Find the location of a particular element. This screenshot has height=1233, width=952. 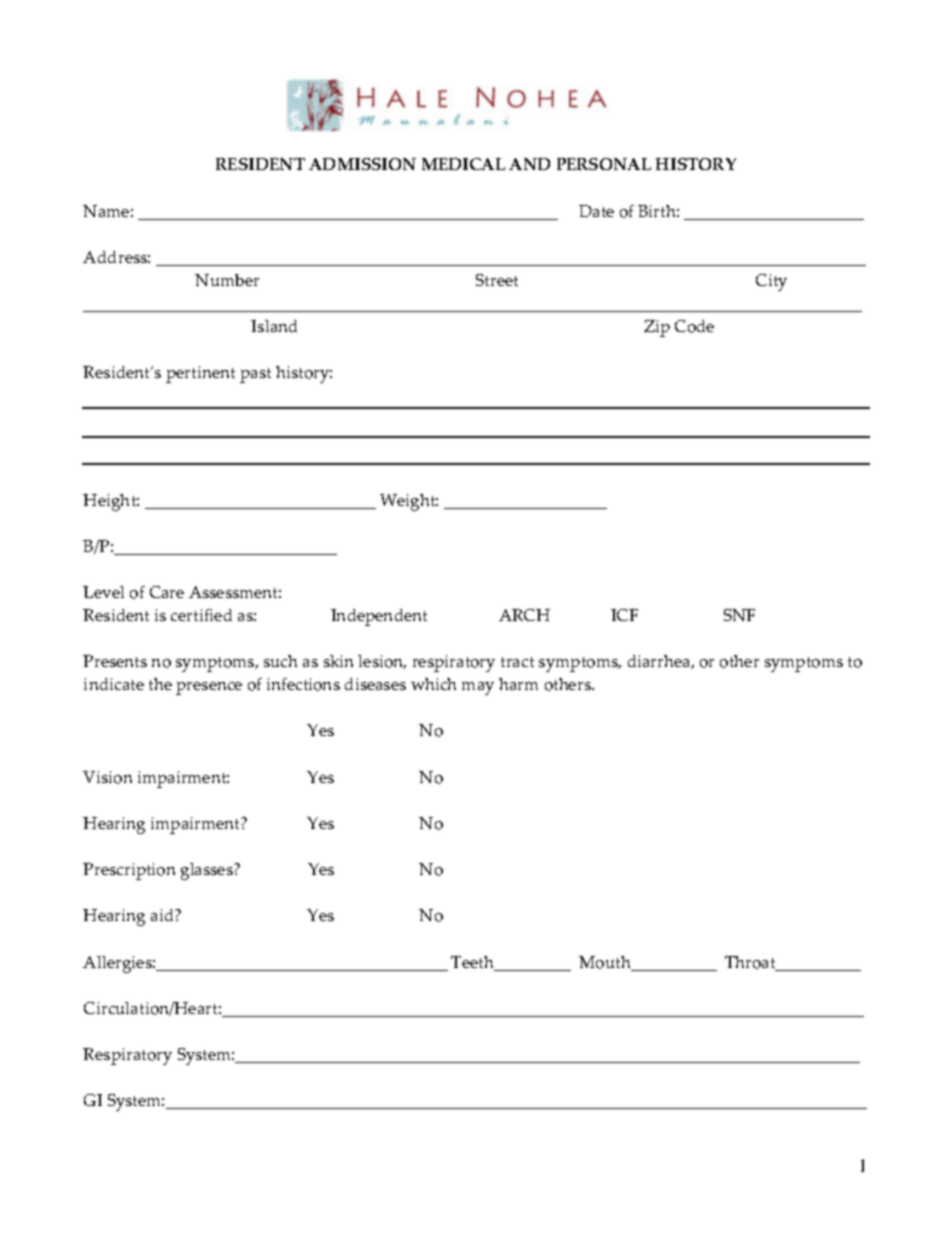

may is located at coordinates (478, 688).
